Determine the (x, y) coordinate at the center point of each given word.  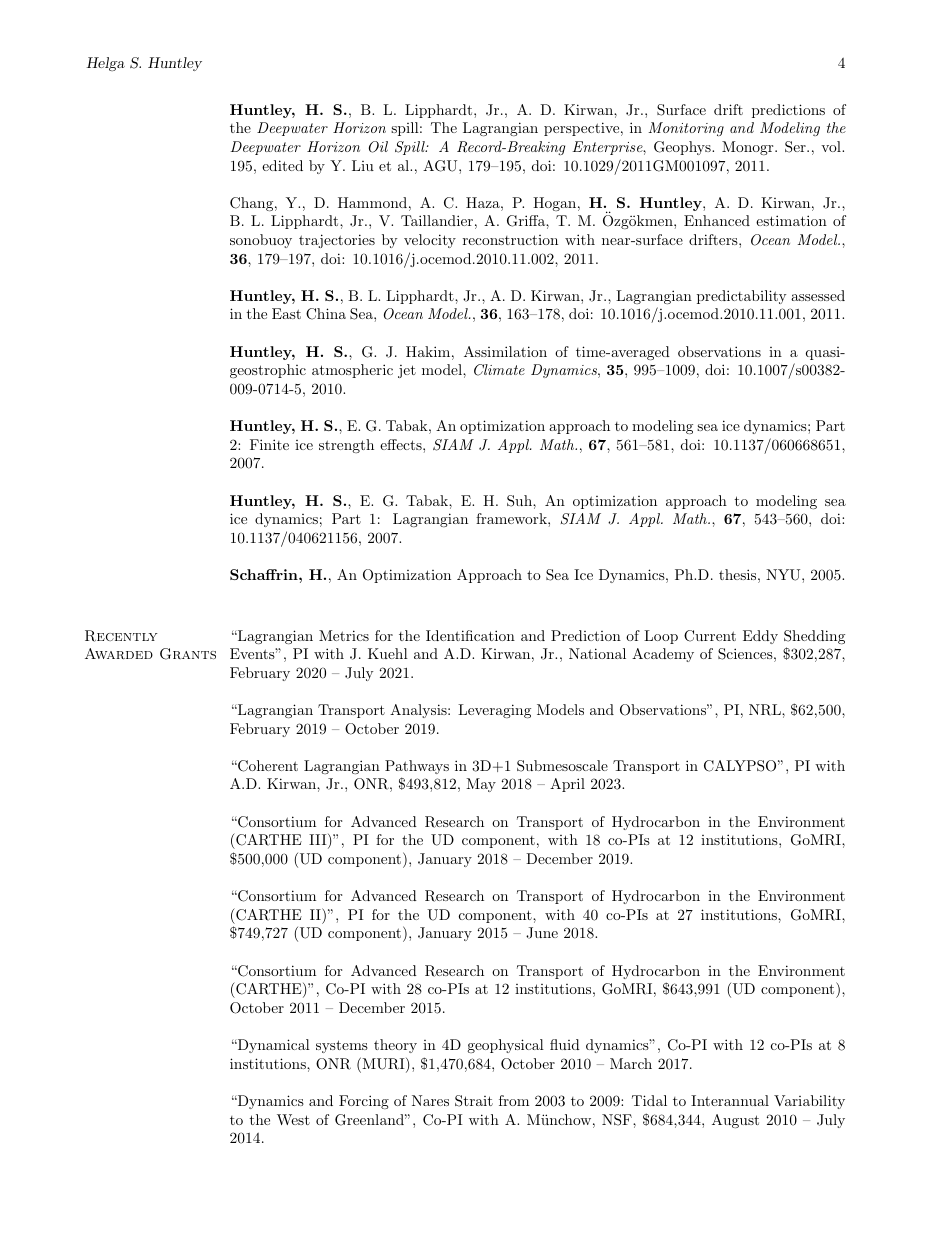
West (293, 1119)
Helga (105, 64)
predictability (741, 297)
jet (407, 371)
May (481, 785)
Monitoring (686, 129)
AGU (441, 166)
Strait (474, 1101)
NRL (766, 710)
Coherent (267, 766)
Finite (269, 444)
